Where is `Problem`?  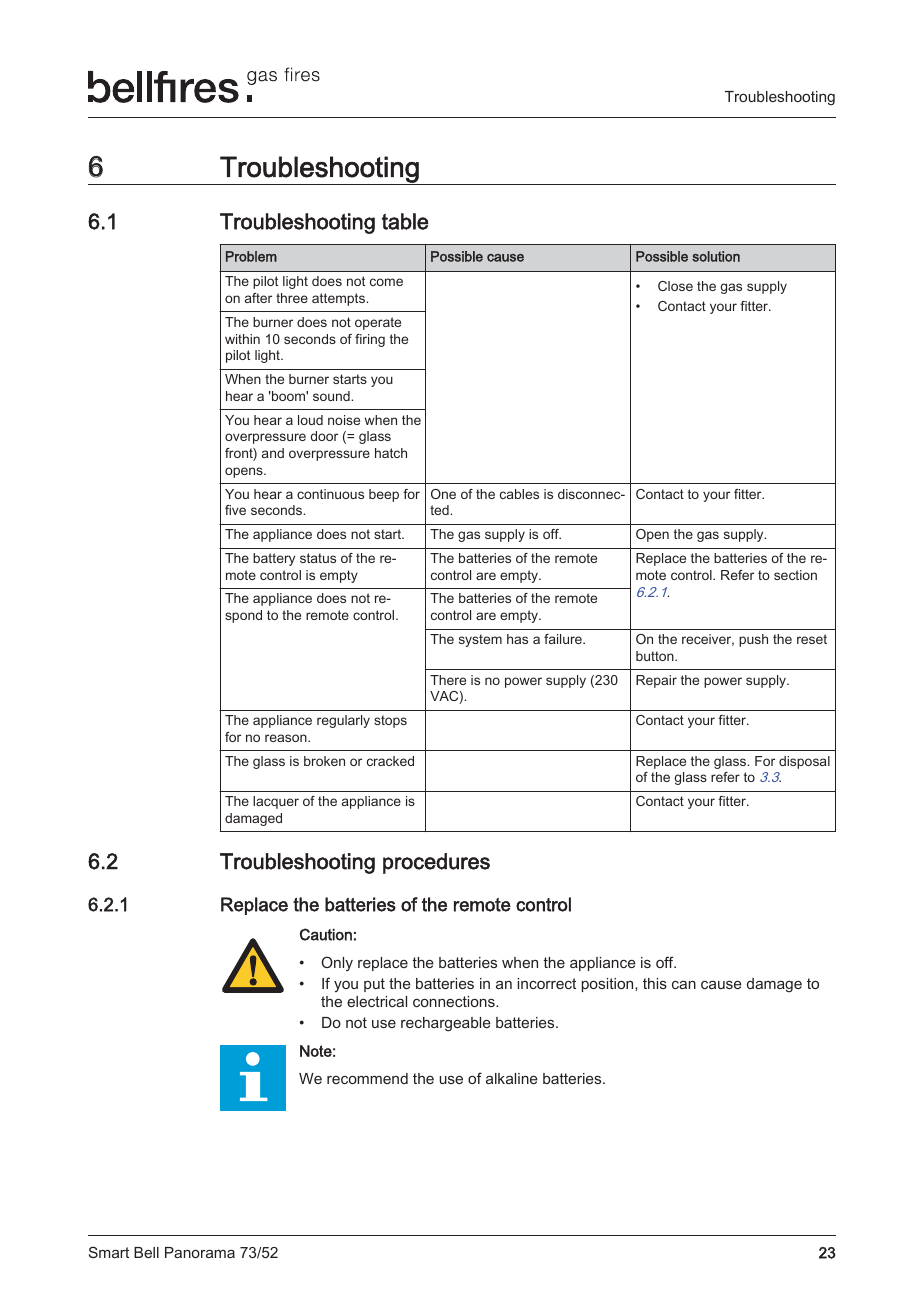 Problem is located at coordinates (251, 256).
